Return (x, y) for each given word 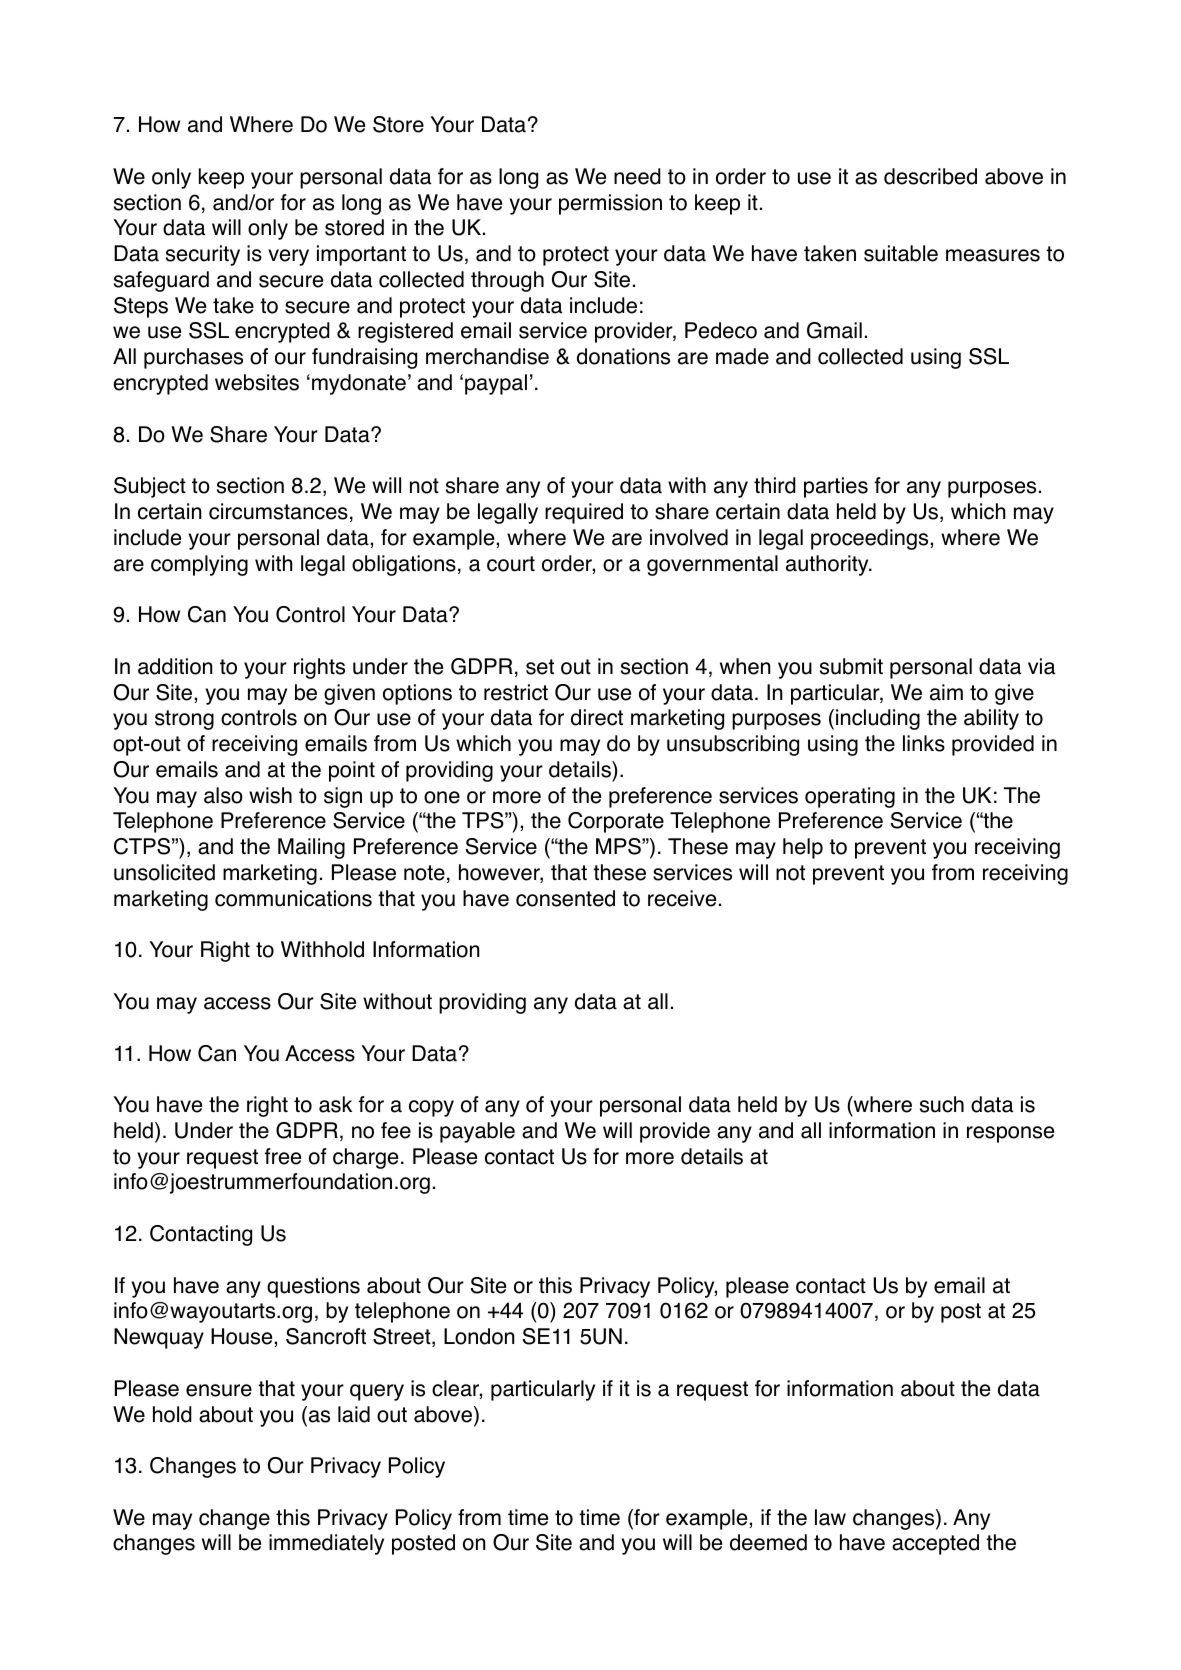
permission (610, 204)
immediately (326, 1544)
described (930, 176)
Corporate (616, 822)
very (288, 257)
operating (850, 797)
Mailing (311, 848)
